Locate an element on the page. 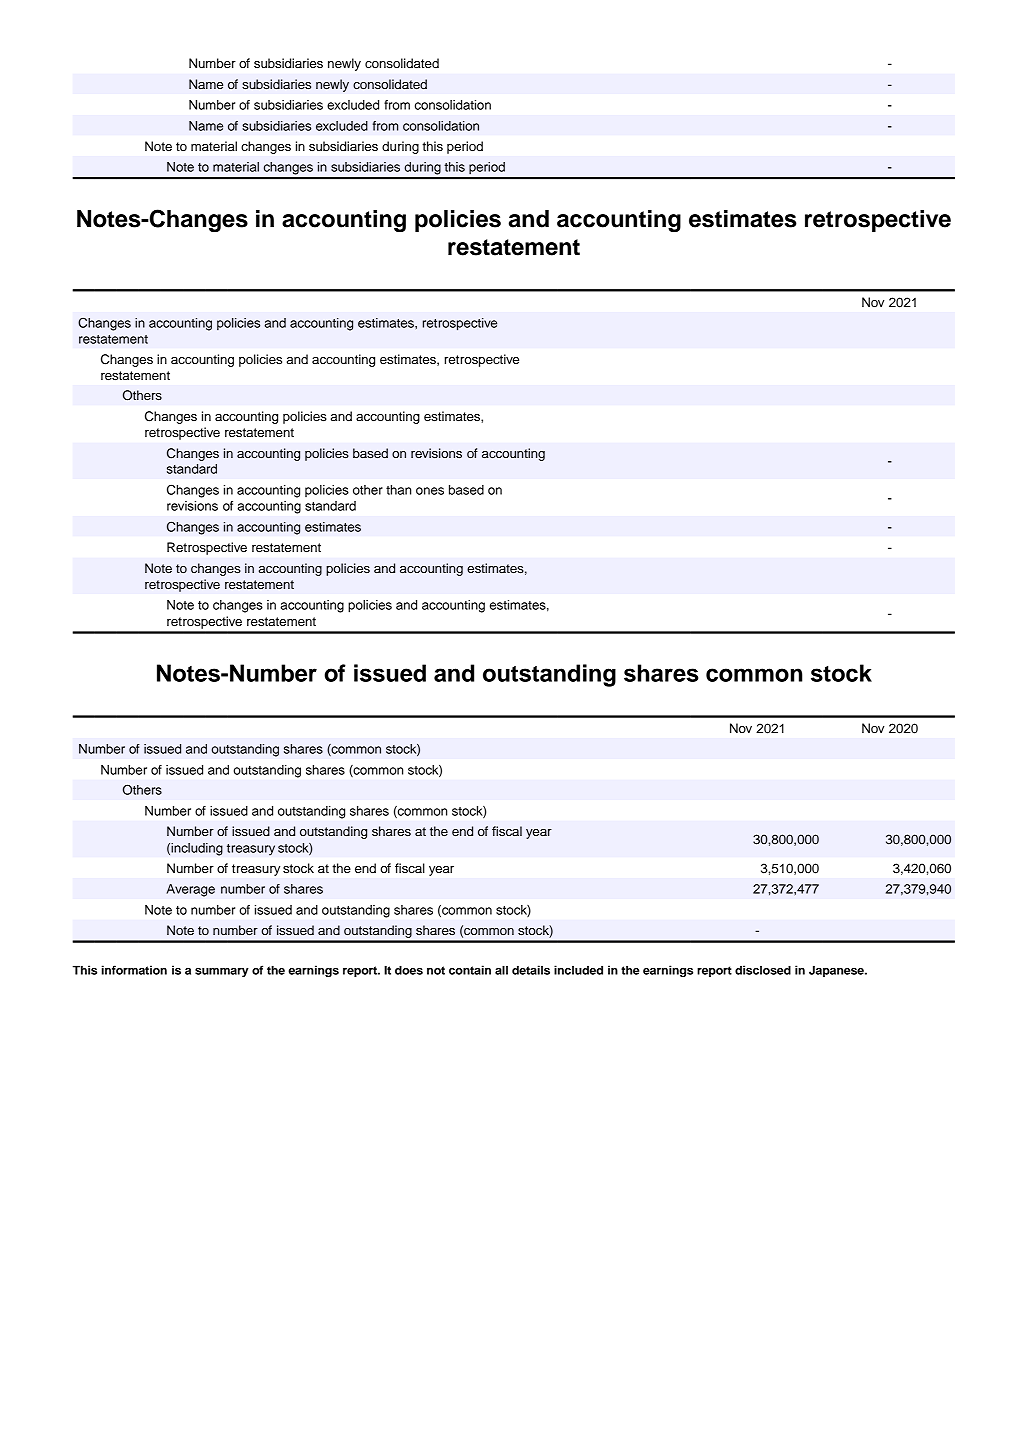  disclosed is located at coordinates (763, 970).
